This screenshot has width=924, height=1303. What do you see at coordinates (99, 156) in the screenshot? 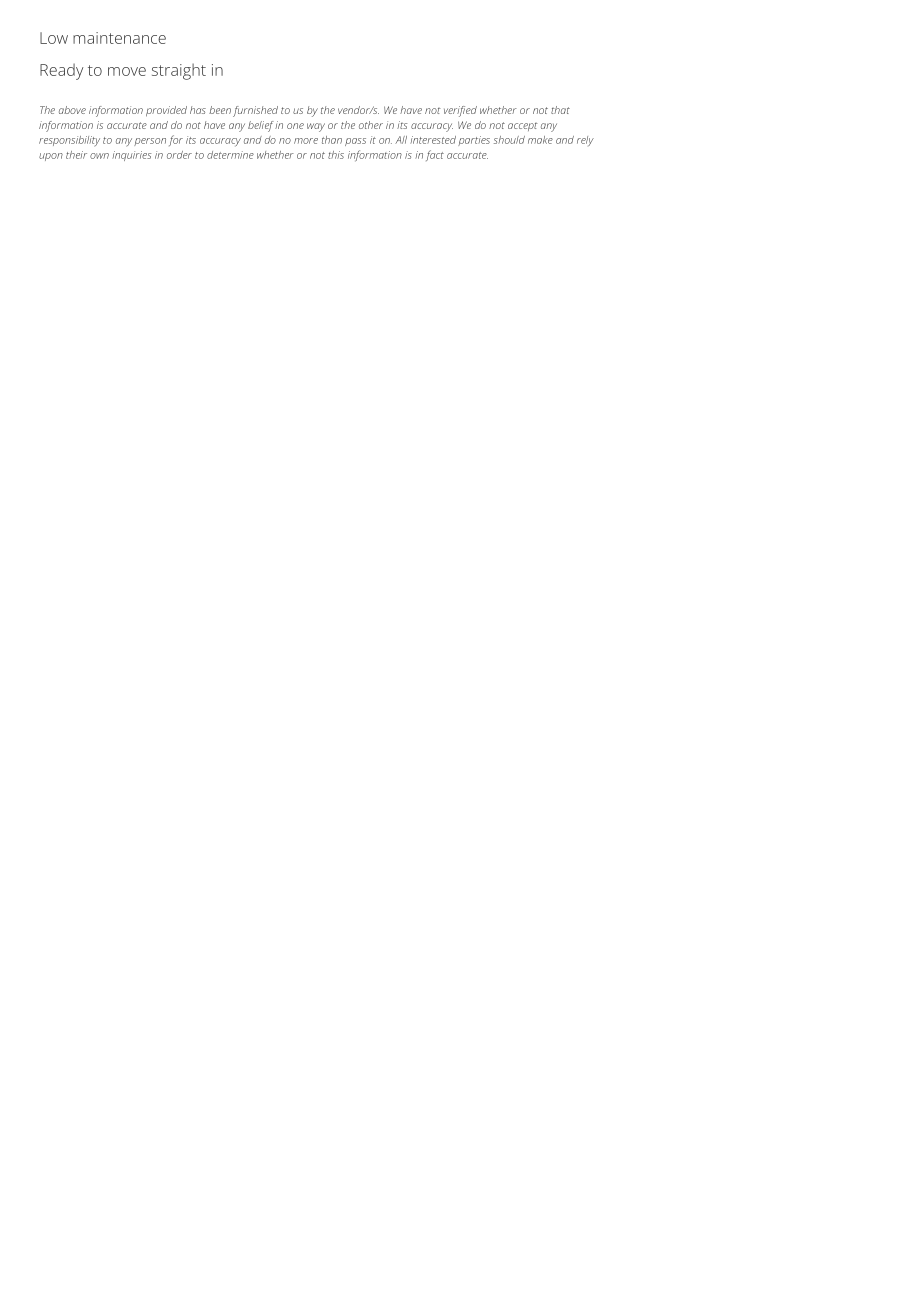
I see `own` at bounding box center [99, 156].
